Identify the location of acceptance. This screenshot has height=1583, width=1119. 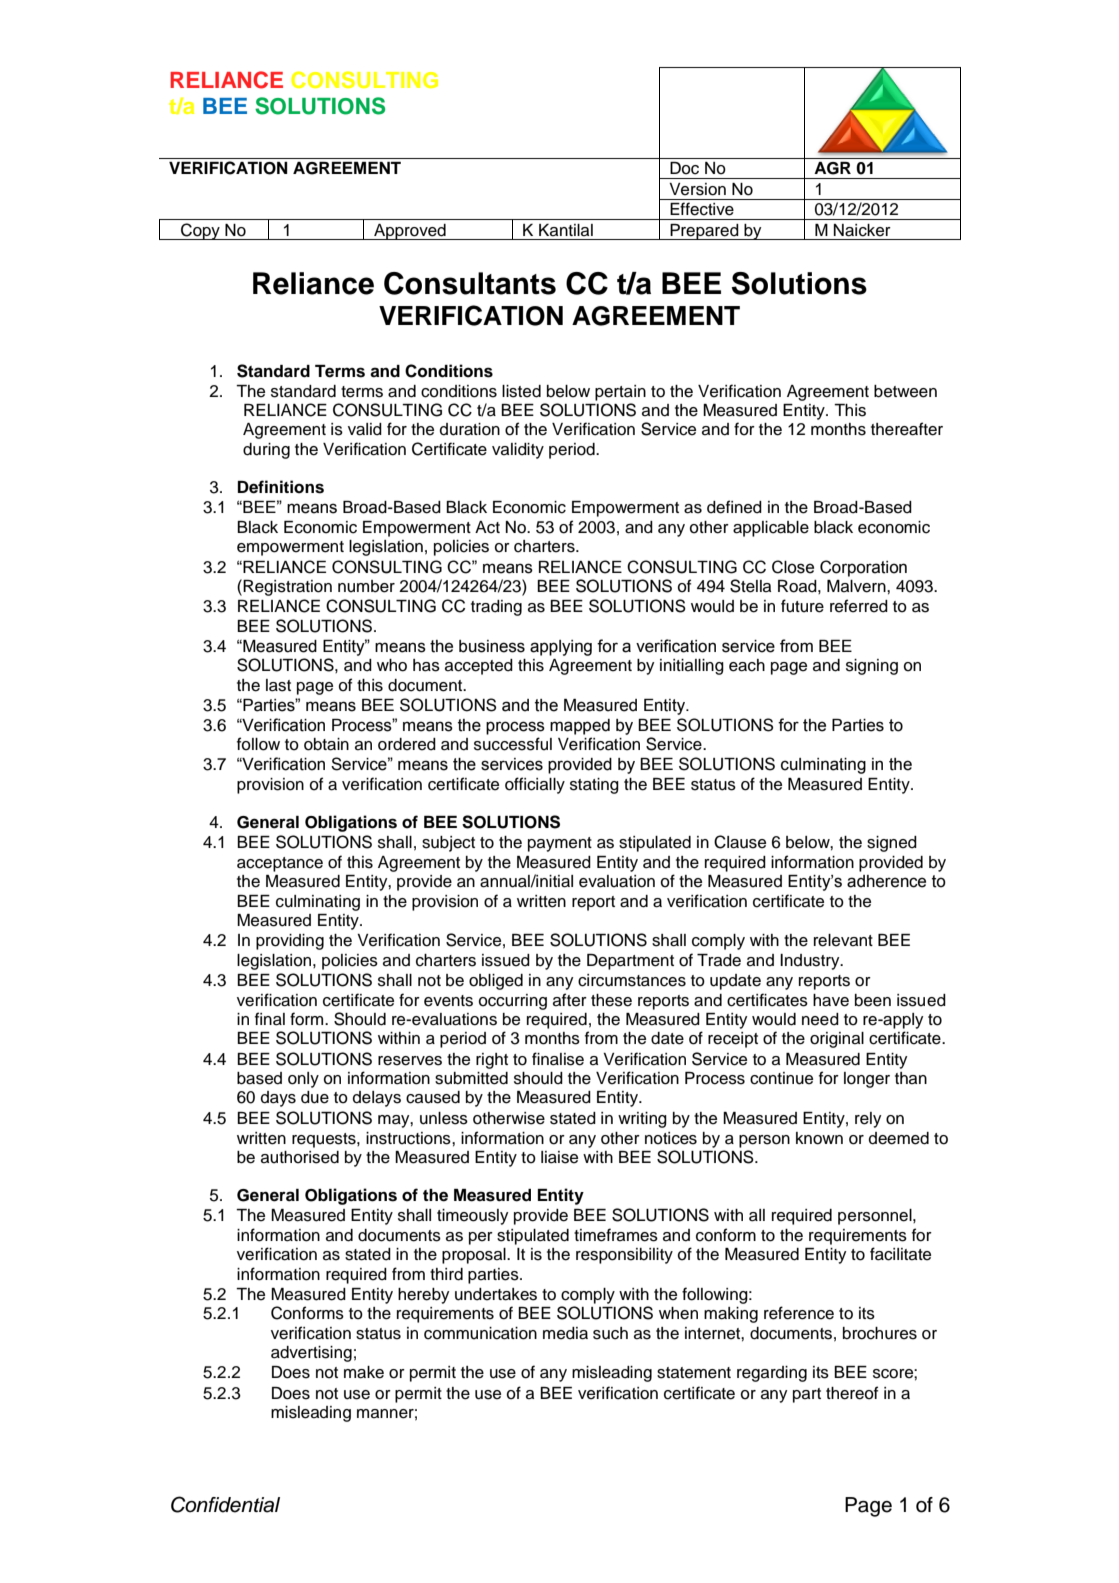
(280, 864).
